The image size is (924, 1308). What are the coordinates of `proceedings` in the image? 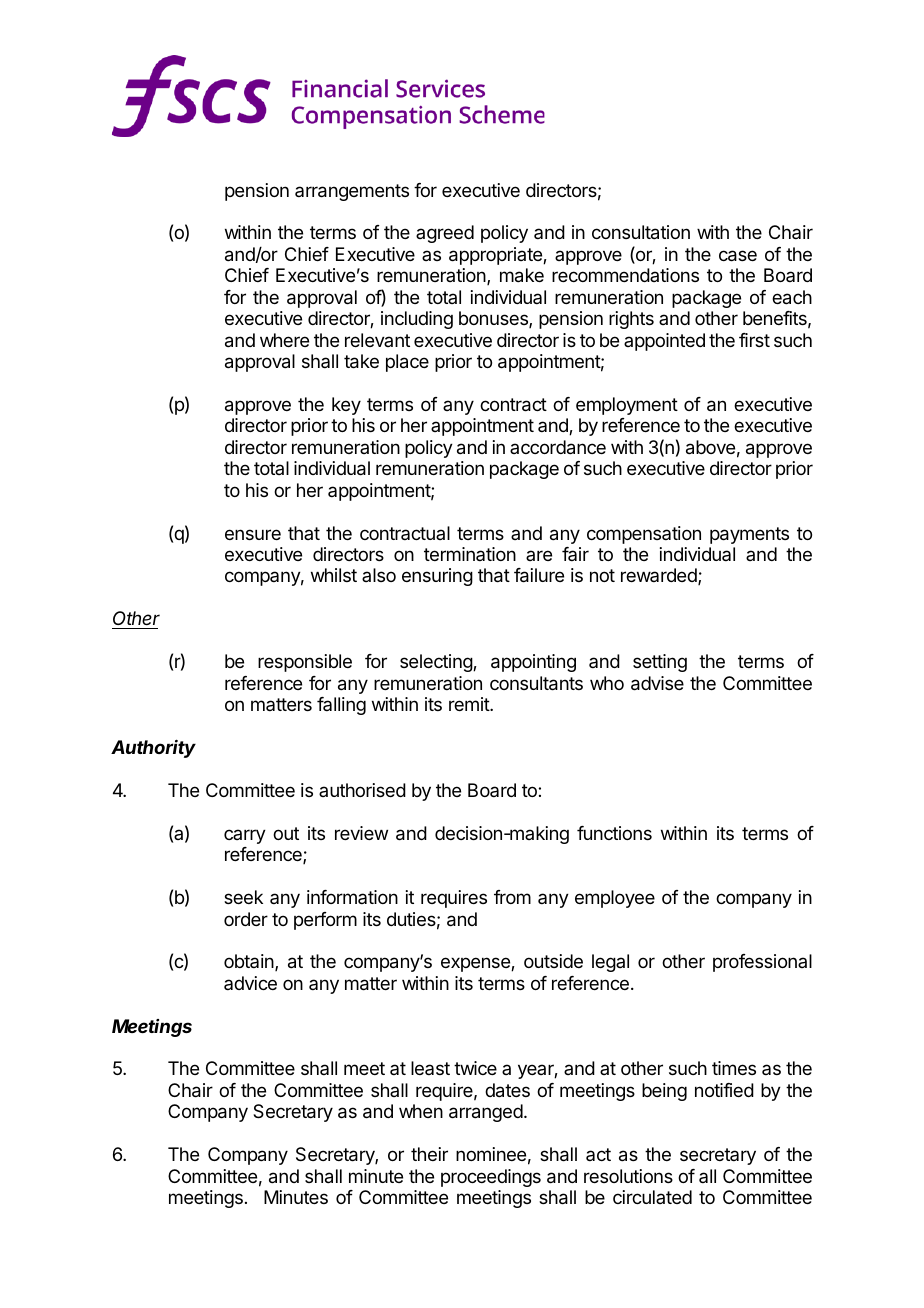 It's located at (491, 1178).
